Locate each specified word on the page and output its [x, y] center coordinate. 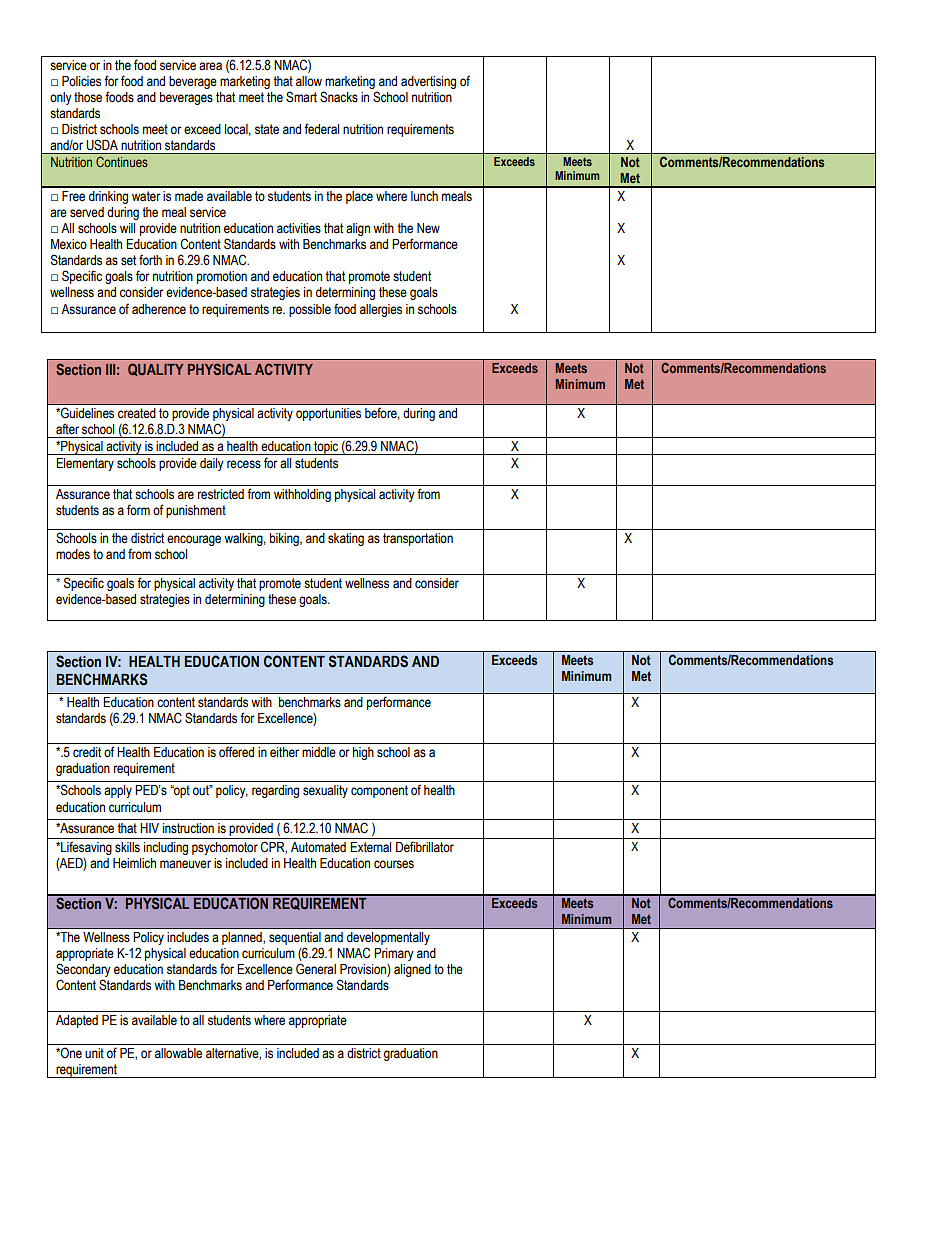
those [88, 97]
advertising [428, 82]
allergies [381, 310]
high [363, 753]
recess [244, 464]
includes [188, 937]
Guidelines [86, 413]
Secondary [83, 970]
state [267, 129]
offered [236, 751]
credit [87, 752]
